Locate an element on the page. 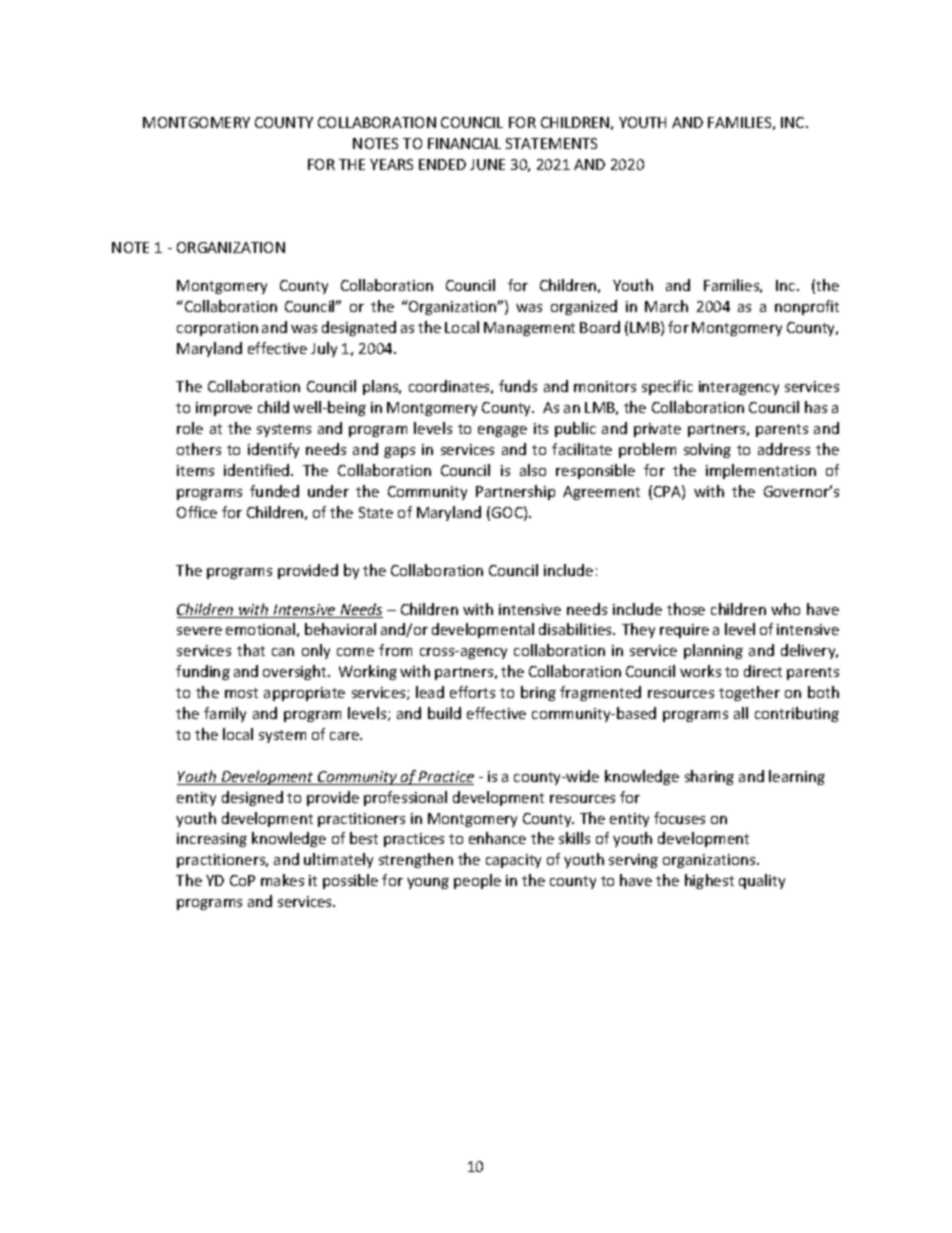 This document has width=952, height=1233. YEARS is located at coordinates (391, 164).
